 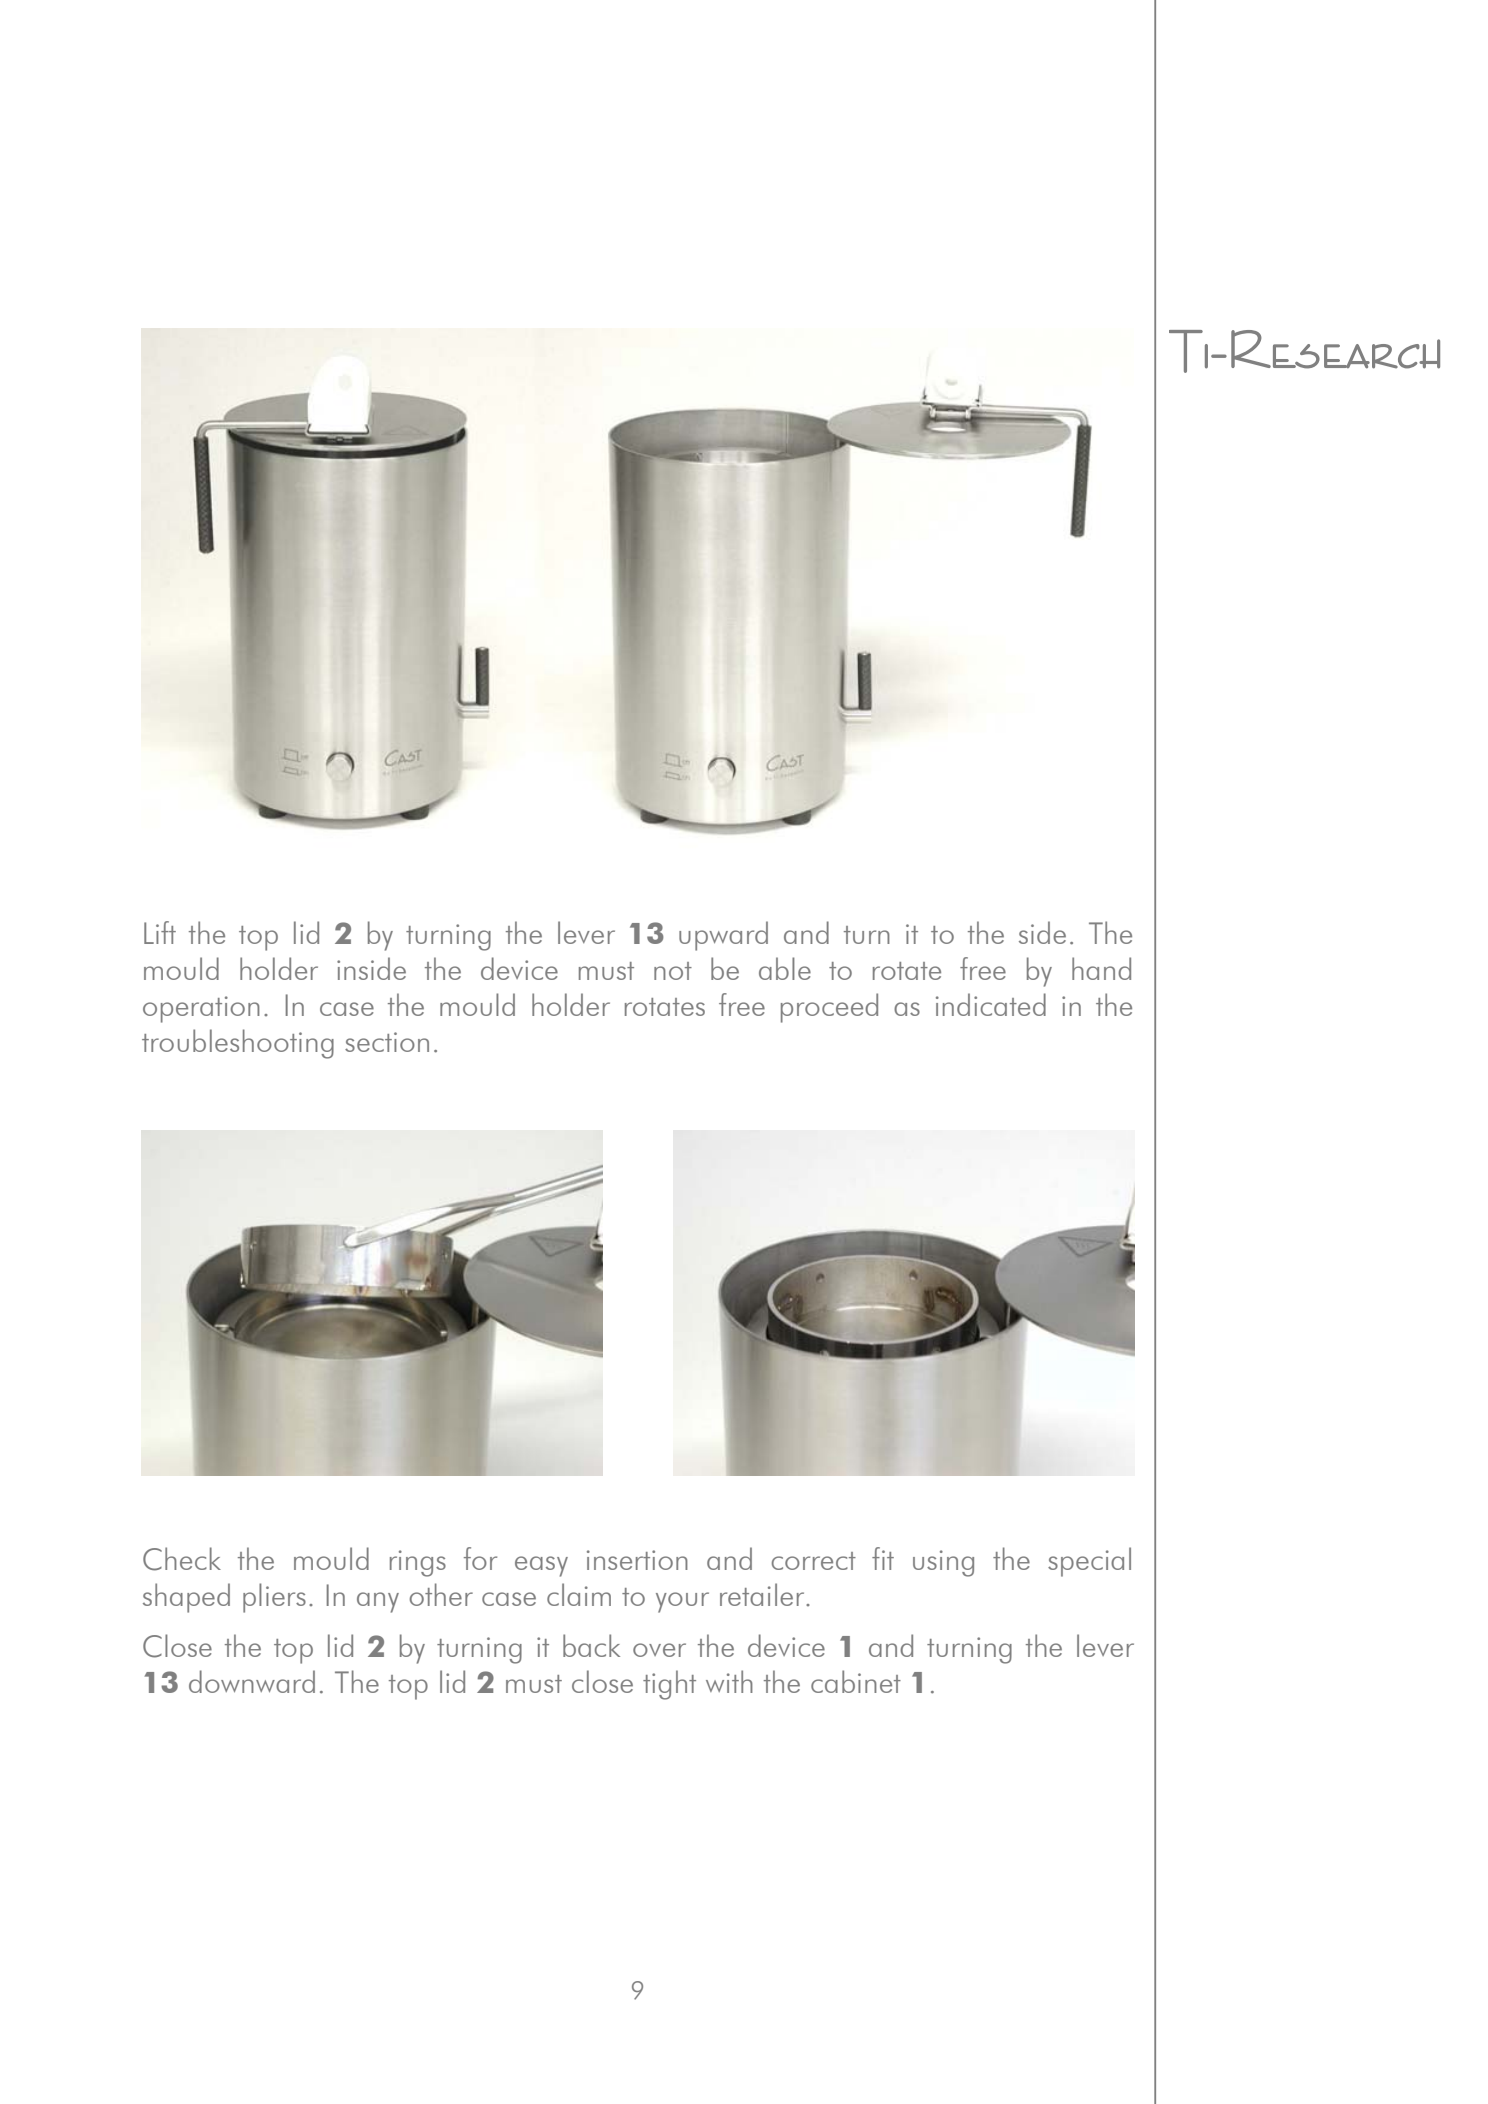 What do you see at coordinates (943, 1563) in the image?
I see `using` at bounding box center [943, 1563].
